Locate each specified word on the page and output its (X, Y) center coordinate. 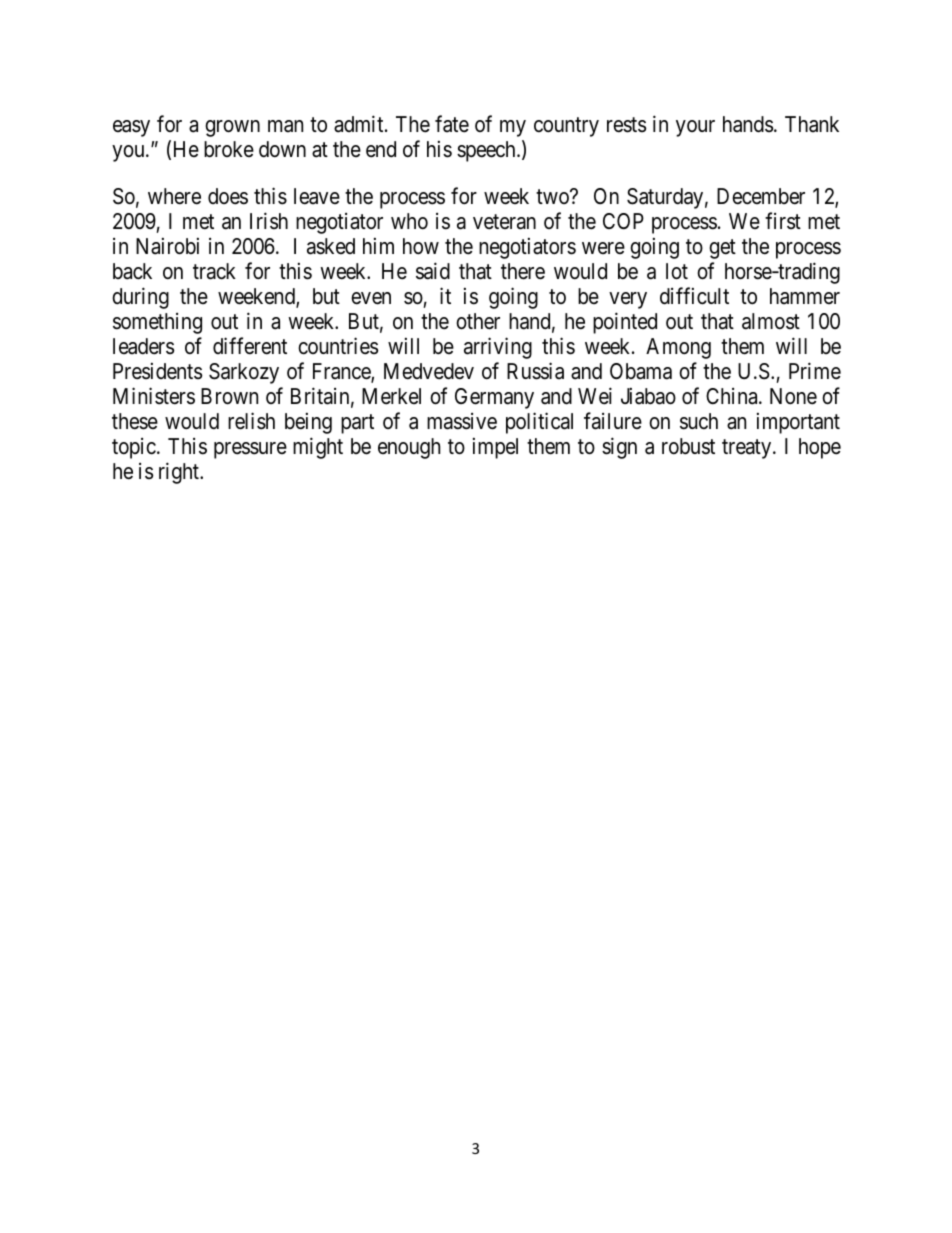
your (695, 128)
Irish (269, 221)
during (140, 298)
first (783, 221)
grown (232, 128)
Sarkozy (244, 373)
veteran (504, 222)
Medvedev (429, 371)
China (733, 396)
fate (452, 124)
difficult (694, 296)
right (180, 473)
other (478, 321)
